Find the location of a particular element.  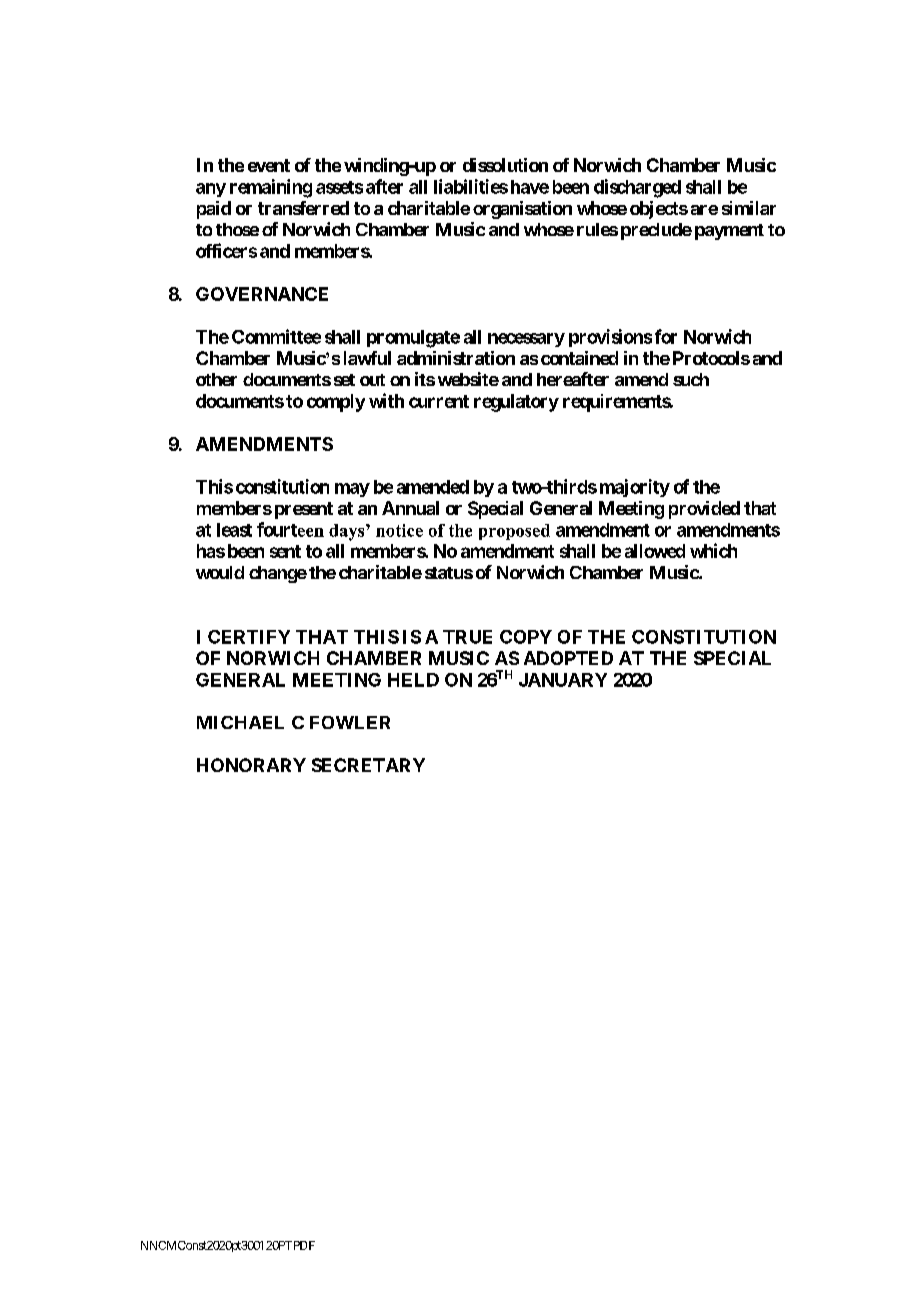

allowed is located at coordinates (655, 551).
